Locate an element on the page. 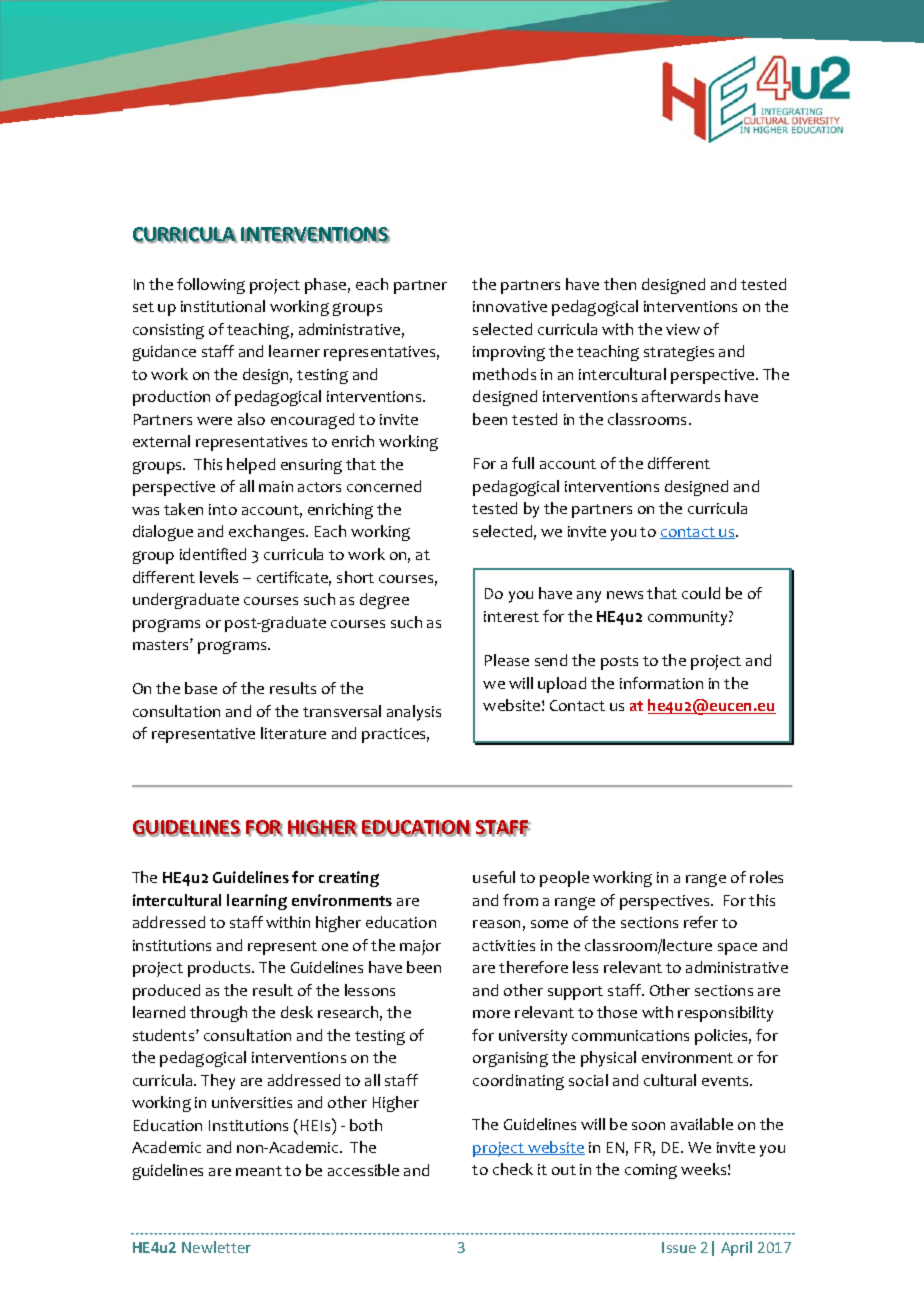 The height and width of the page is (1308, 924). practices is located at coordinates (395, 735).
